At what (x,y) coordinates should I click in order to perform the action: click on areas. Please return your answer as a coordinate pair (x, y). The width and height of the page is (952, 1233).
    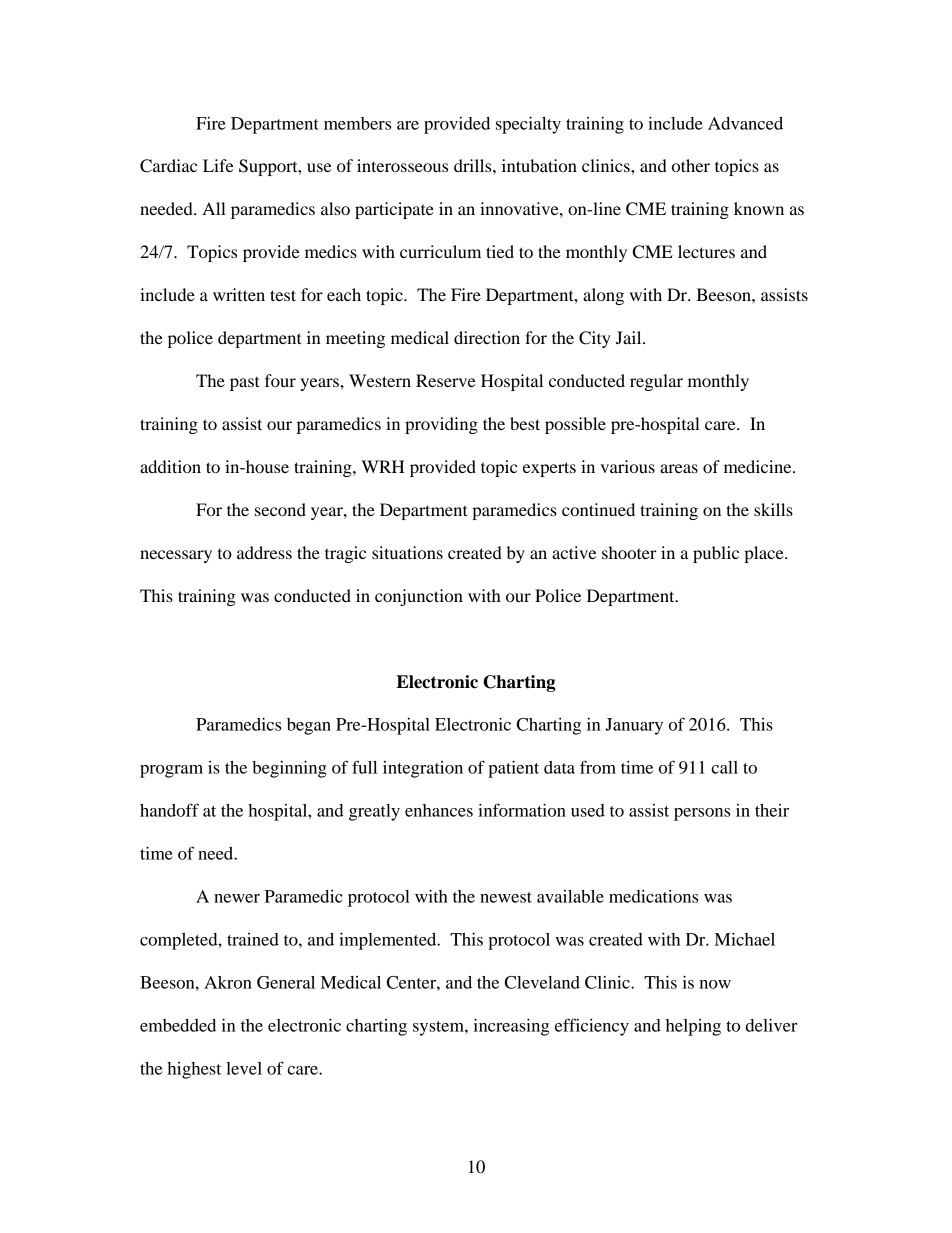
    Looking at the image, I should click on (679, 468).
